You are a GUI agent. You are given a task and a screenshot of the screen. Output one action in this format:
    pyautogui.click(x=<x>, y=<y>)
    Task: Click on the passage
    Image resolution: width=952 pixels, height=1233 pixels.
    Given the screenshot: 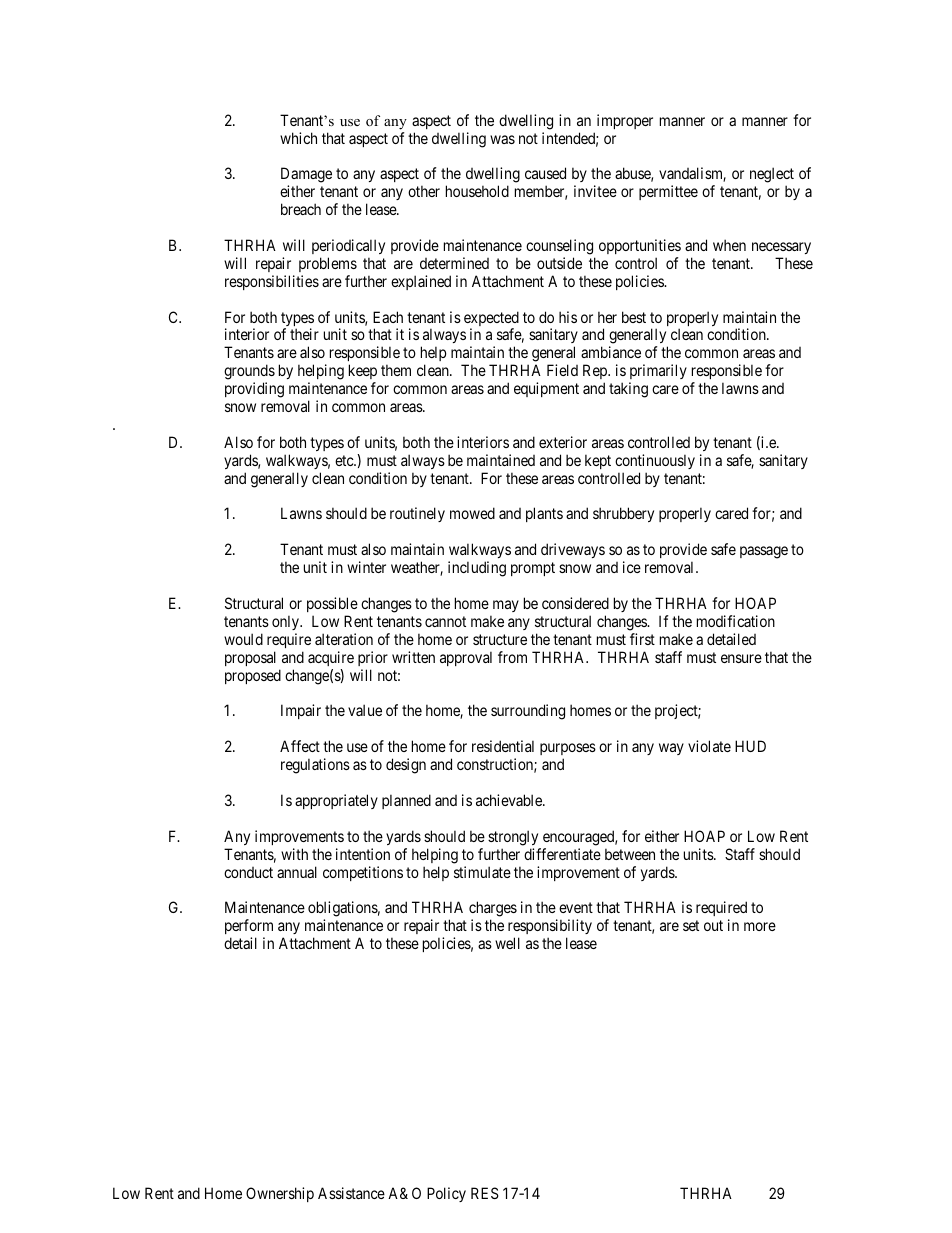 What is the action you would take?
    pyautogui.click(x=764, y=552)
